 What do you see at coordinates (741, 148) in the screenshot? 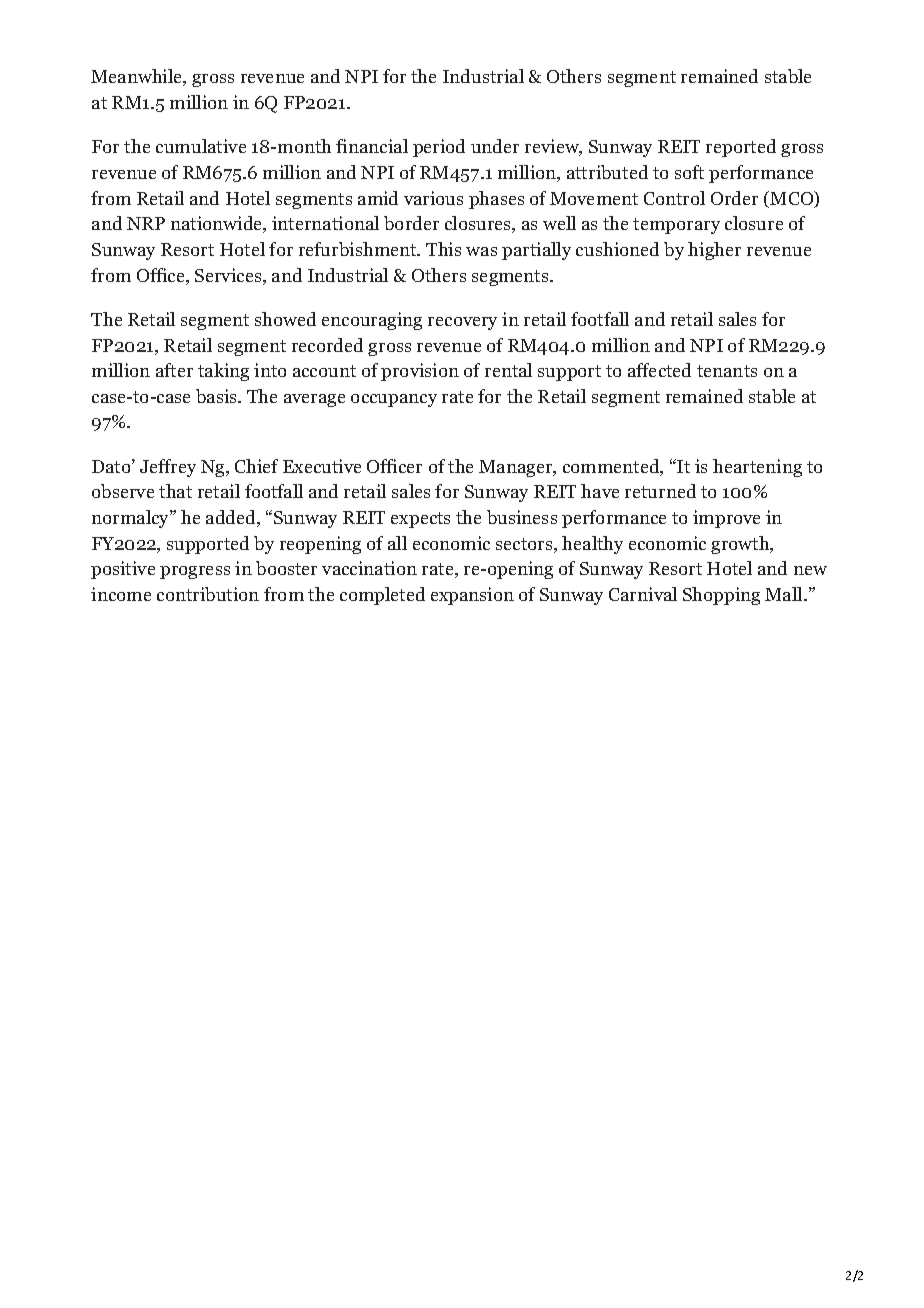
I see `reported` at bounding box center [741, 148].
